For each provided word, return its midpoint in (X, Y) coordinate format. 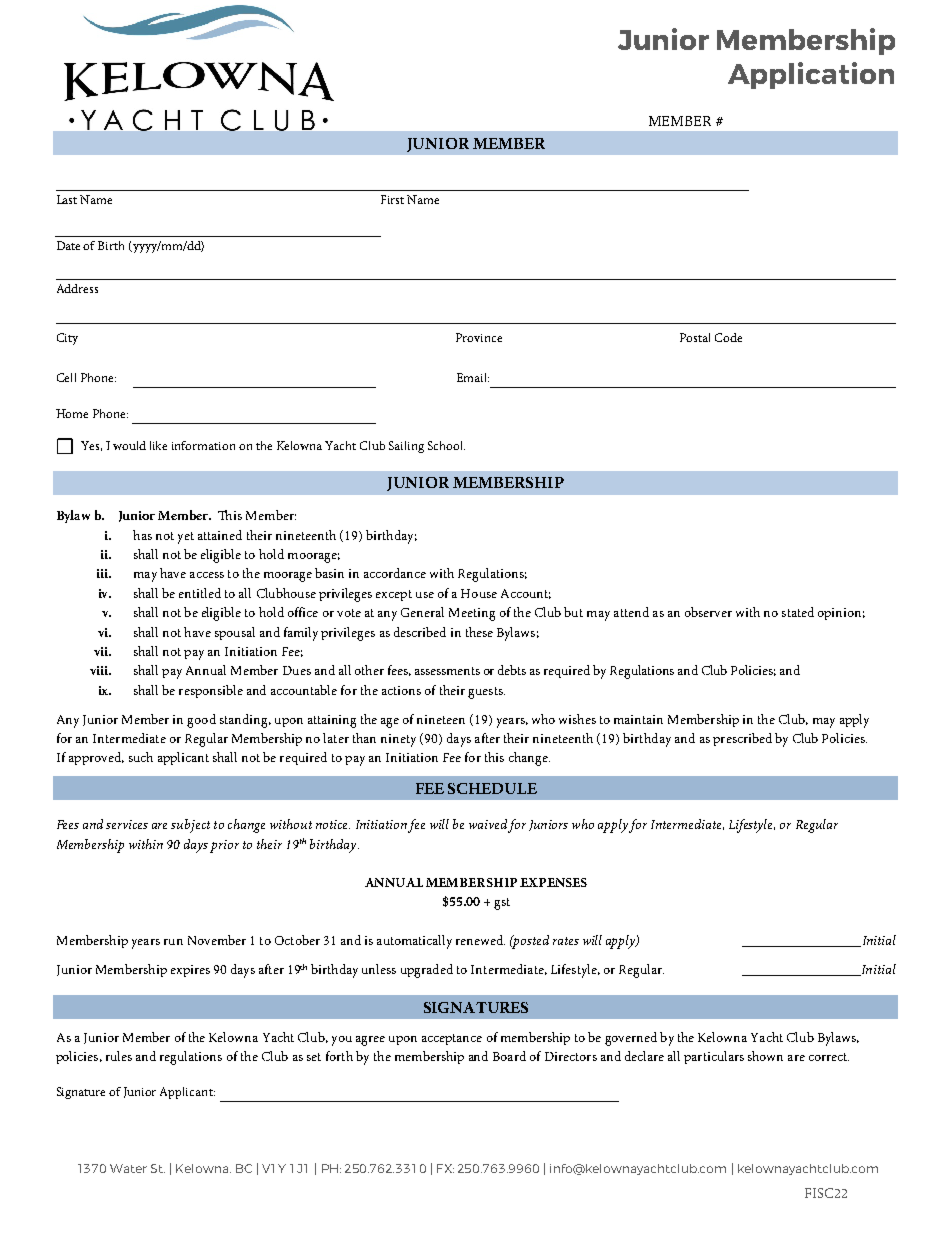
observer (708, 612)
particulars (714, 1057)
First (392, 199)
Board (509, 1056)
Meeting (472, 614)
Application (811, 75)
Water (128, 1168)
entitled (200, 593)
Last (67, 199)
